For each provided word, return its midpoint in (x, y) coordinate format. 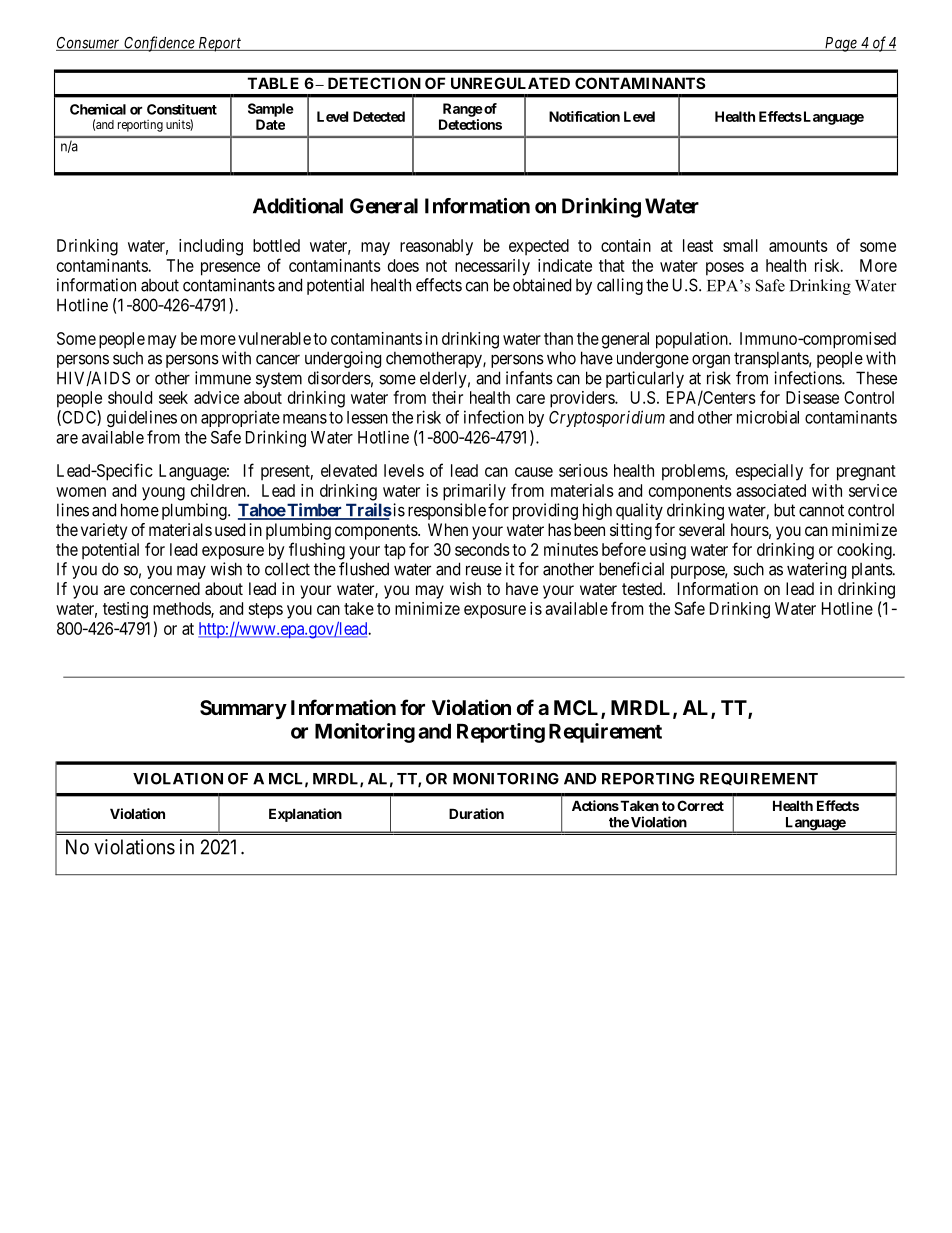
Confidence (159, 44)
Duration (476, 813)
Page (840, 44)
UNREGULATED (510, 83)
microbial (768, 417)
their (447, 397)
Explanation (305, 815)
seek (173, 397)
